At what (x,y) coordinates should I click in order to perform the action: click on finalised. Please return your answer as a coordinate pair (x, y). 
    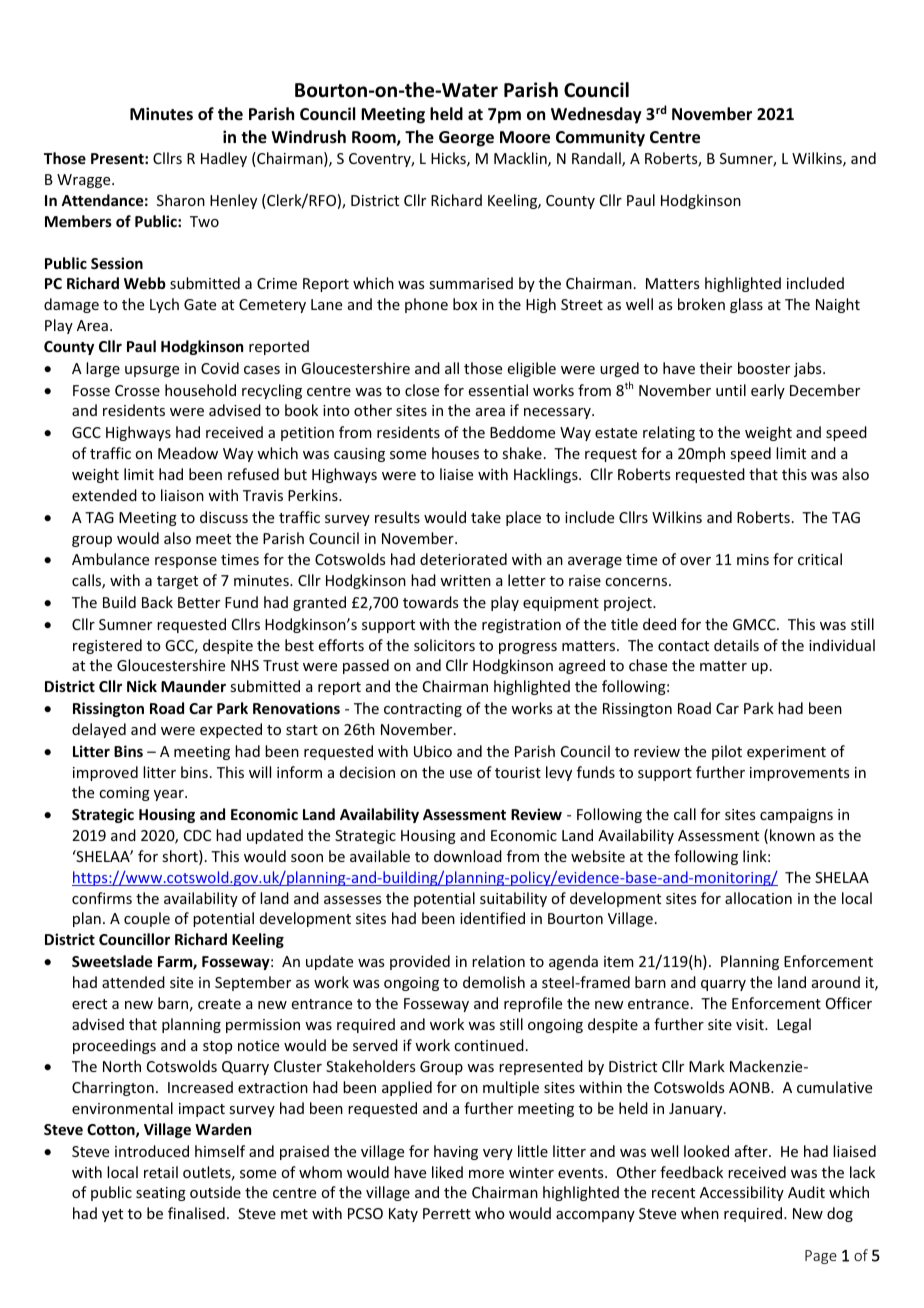
    Looking at the image, I should click on (196, 1213).
